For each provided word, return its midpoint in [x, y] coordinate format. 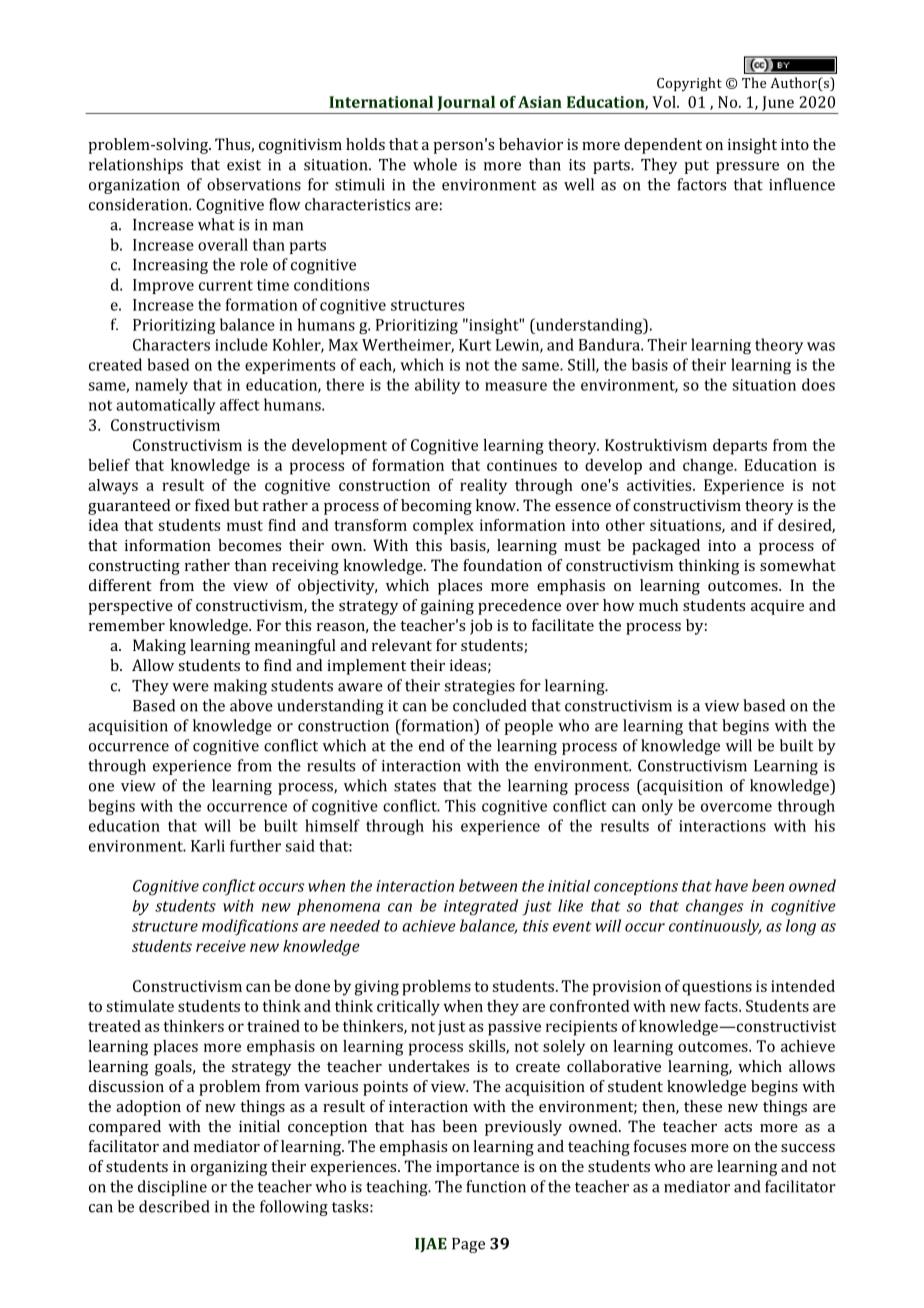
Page [468, 1245]
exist [244, 165]
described [174, 1206]
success [808, 1148]
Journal [466, 103]
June [778, 103]
